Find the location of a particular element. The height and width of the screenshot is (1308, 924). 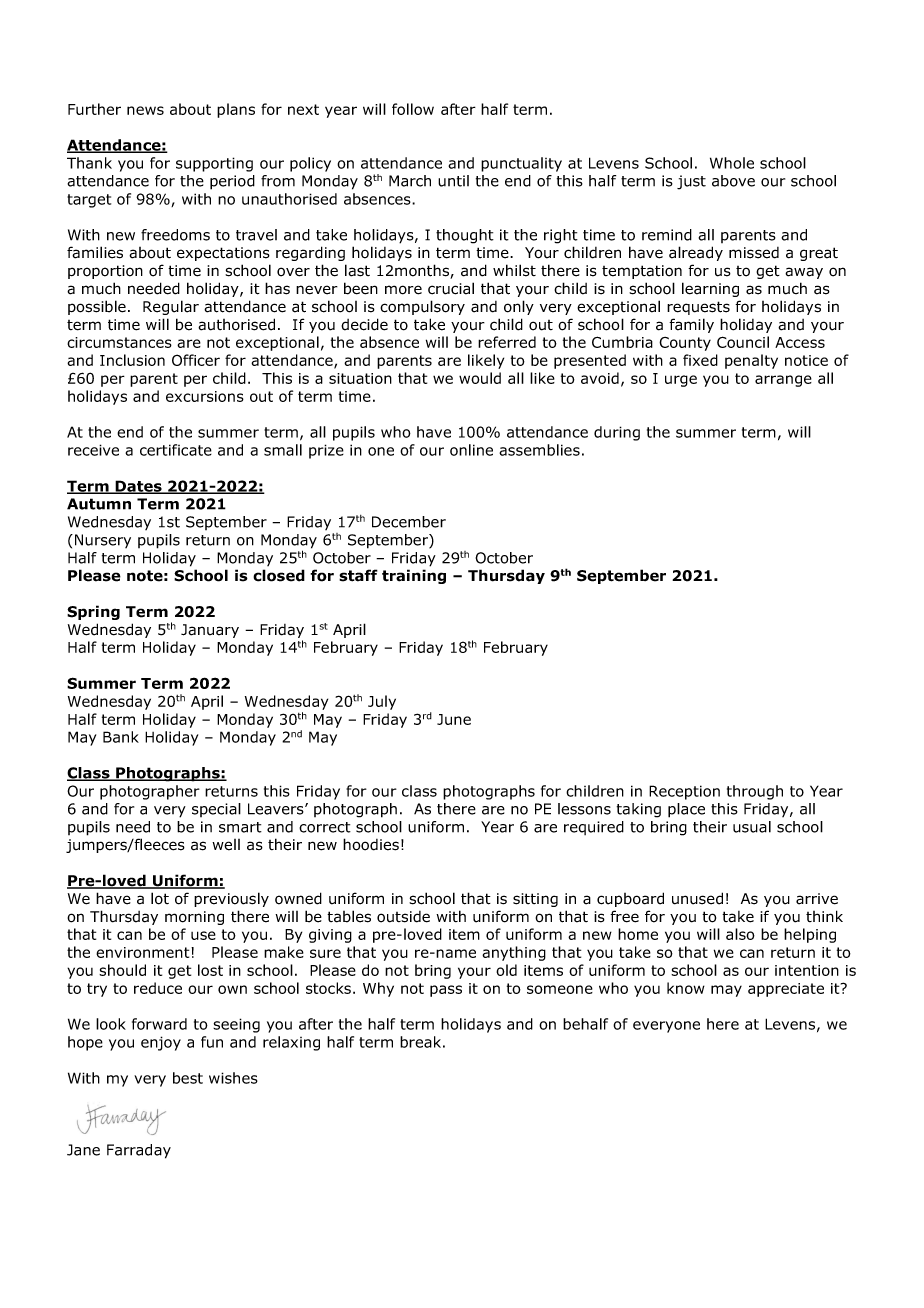

news is located at coordinates (145, 110).
